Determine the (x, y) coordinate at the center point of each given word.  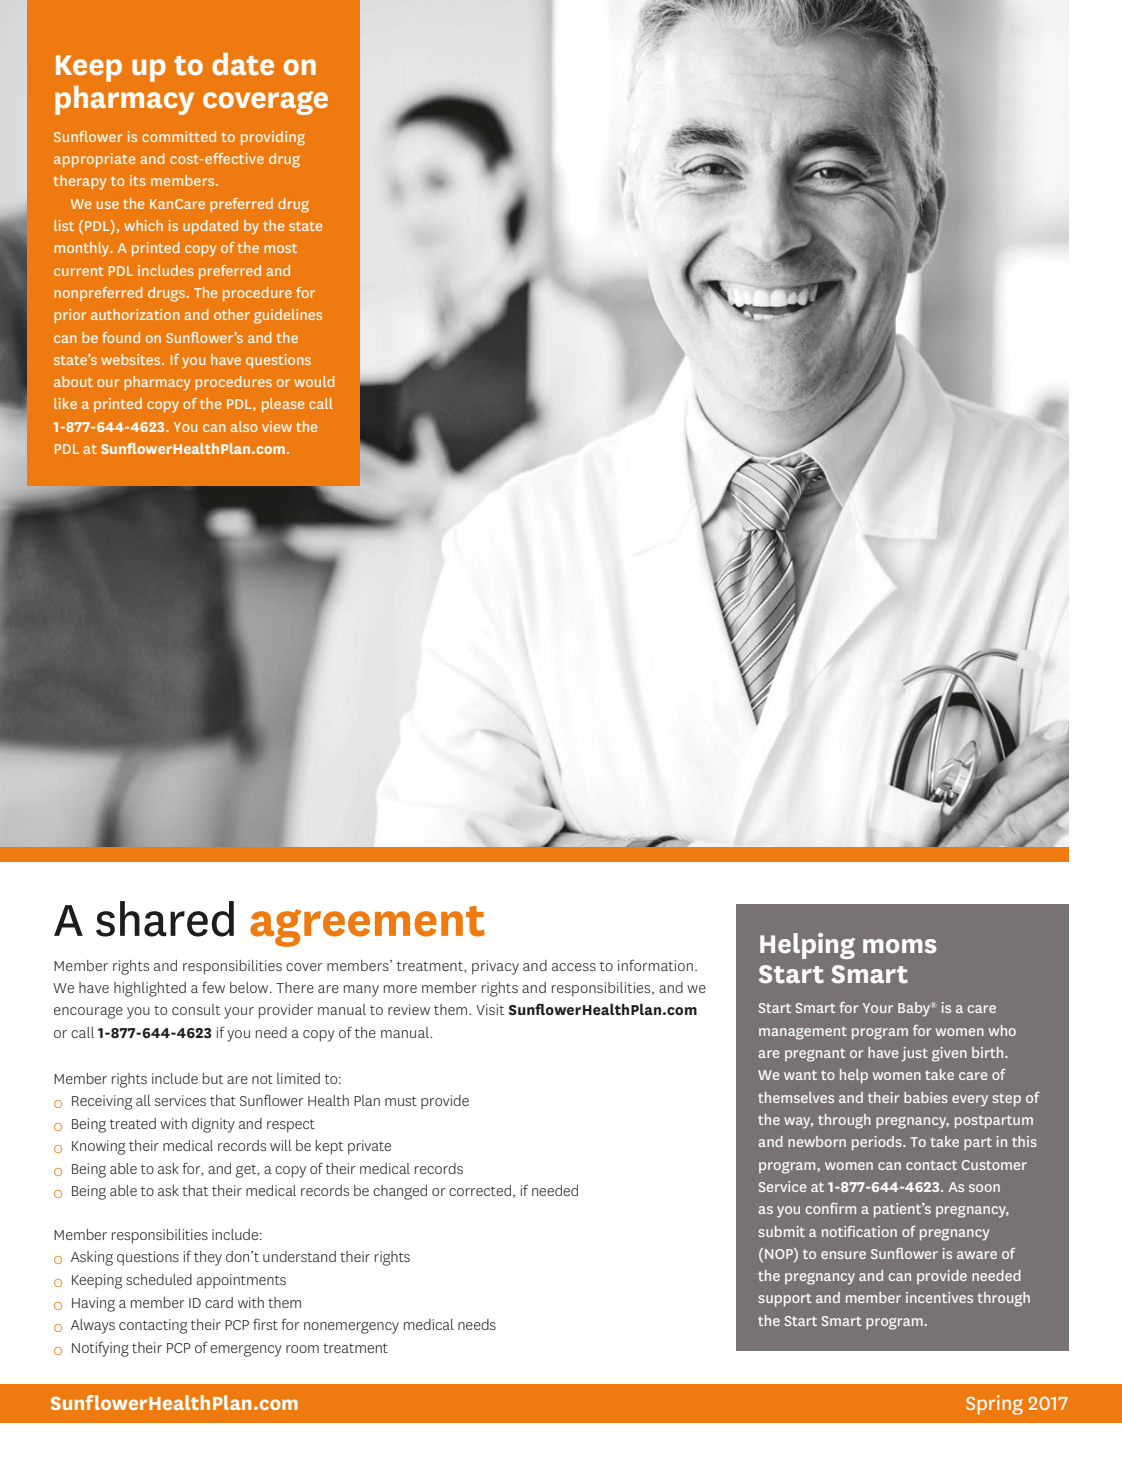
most (280, 248)
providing (273, 138)
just (915, 1054)
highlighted (150, 989)
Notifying (100, 1349)
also (244, 426)
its (138, 180)
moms (899, 946)
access (574, 967)
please (283, 405)
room (302, 1349)
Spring (994, 1405)
